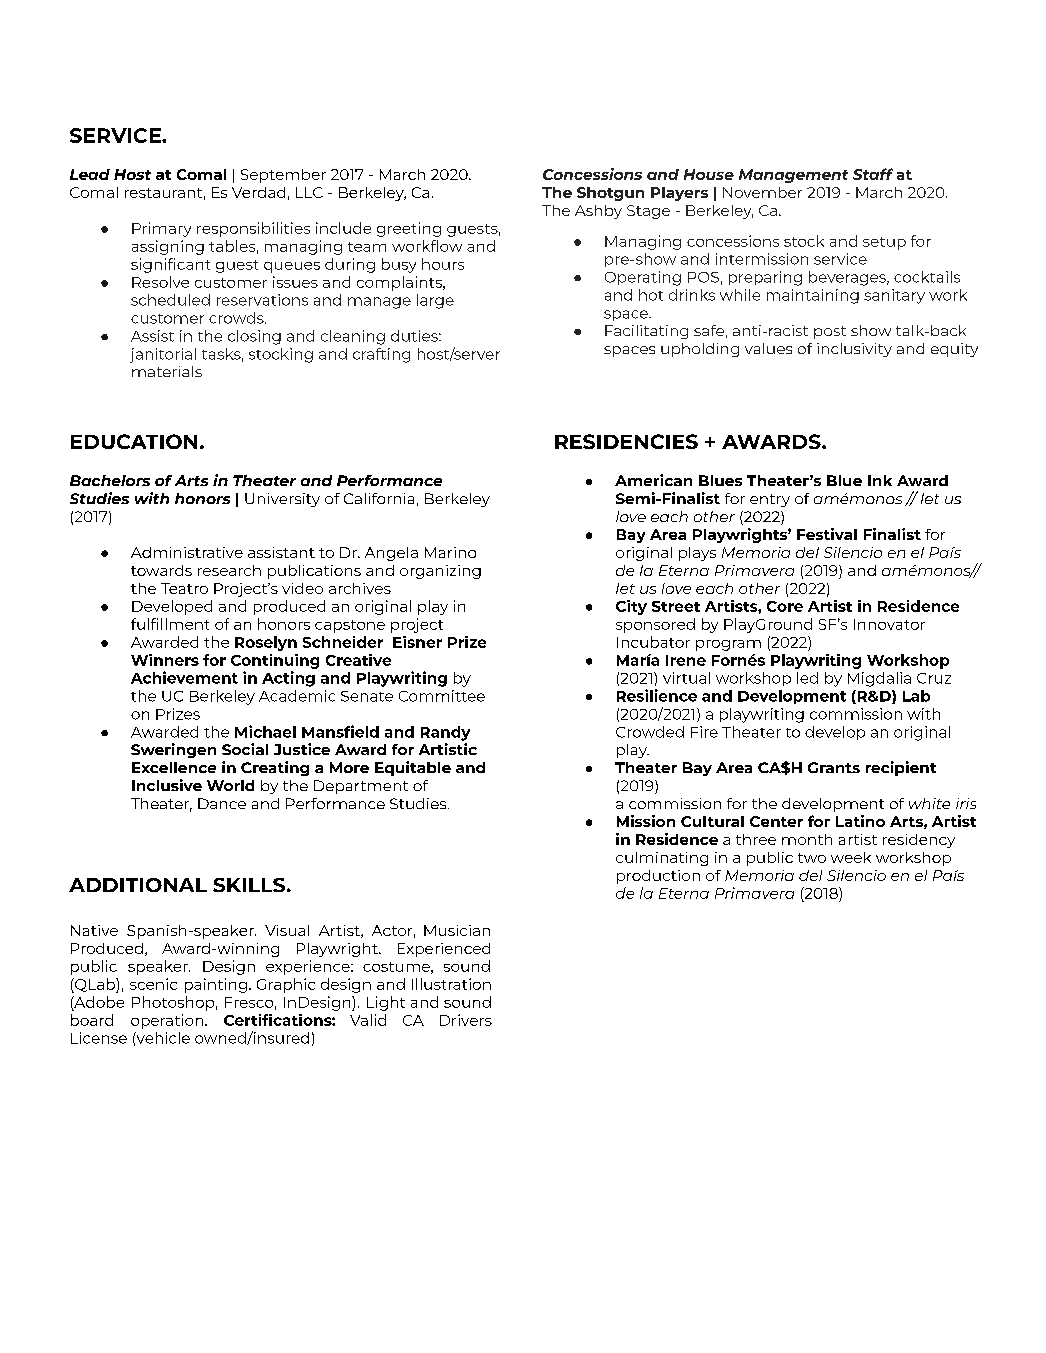 This document has height=1353, width=1046. What do you see at coordinates (598, 212) in the document?
I see `Ashby` at bounding box center [598, 212].
